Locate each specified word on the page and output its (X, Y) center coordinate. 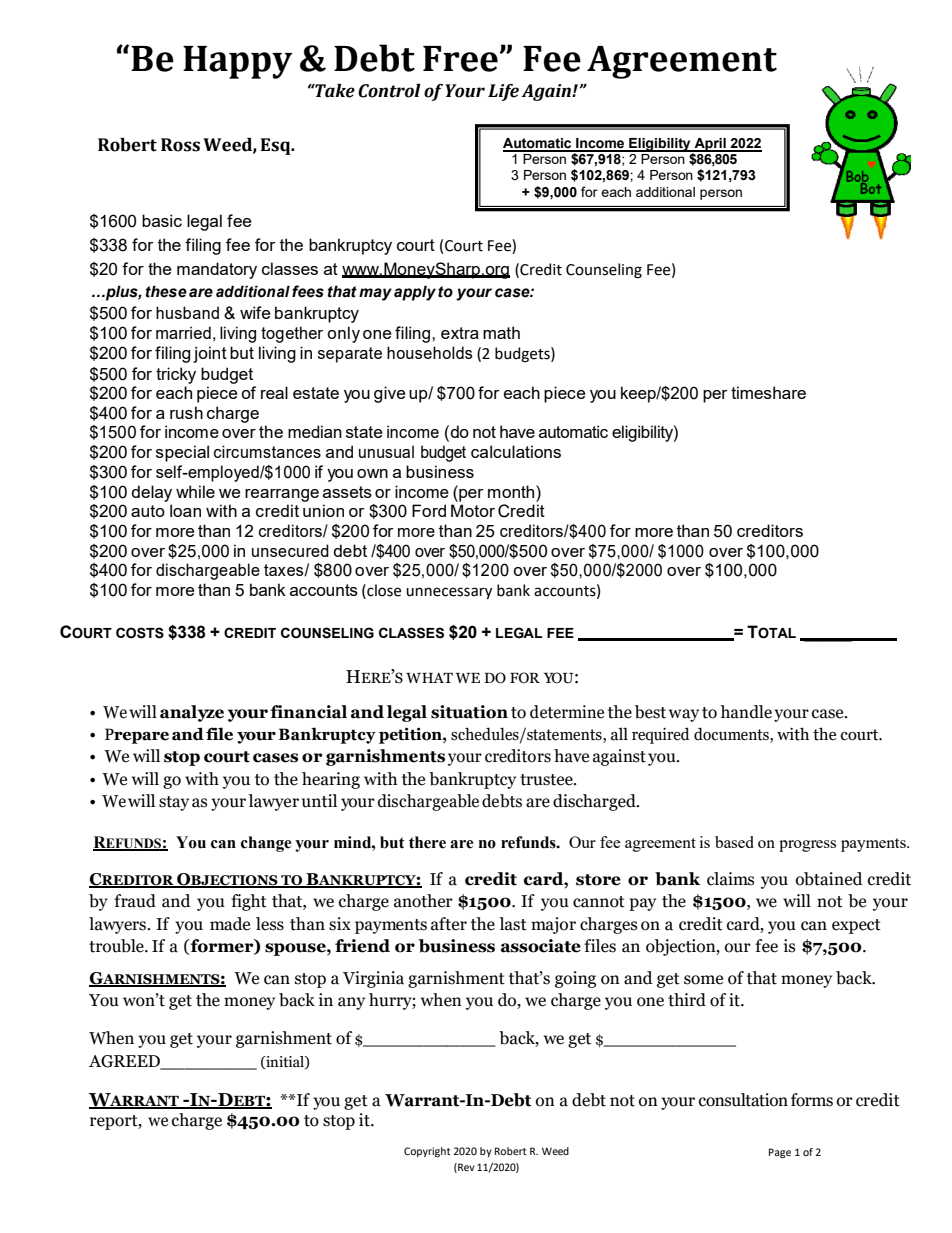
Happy (237, 62)
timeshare (768, 392)
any (351, 1003)
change (266, 844)
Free (460, 59)
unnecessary (449, 593)
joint (210, 354)
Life (503, 92)
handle (746, 712)
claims (730, 879)
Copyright (427, 1152)
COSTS (140, 633)
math (501, 332)
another (423, 901)
